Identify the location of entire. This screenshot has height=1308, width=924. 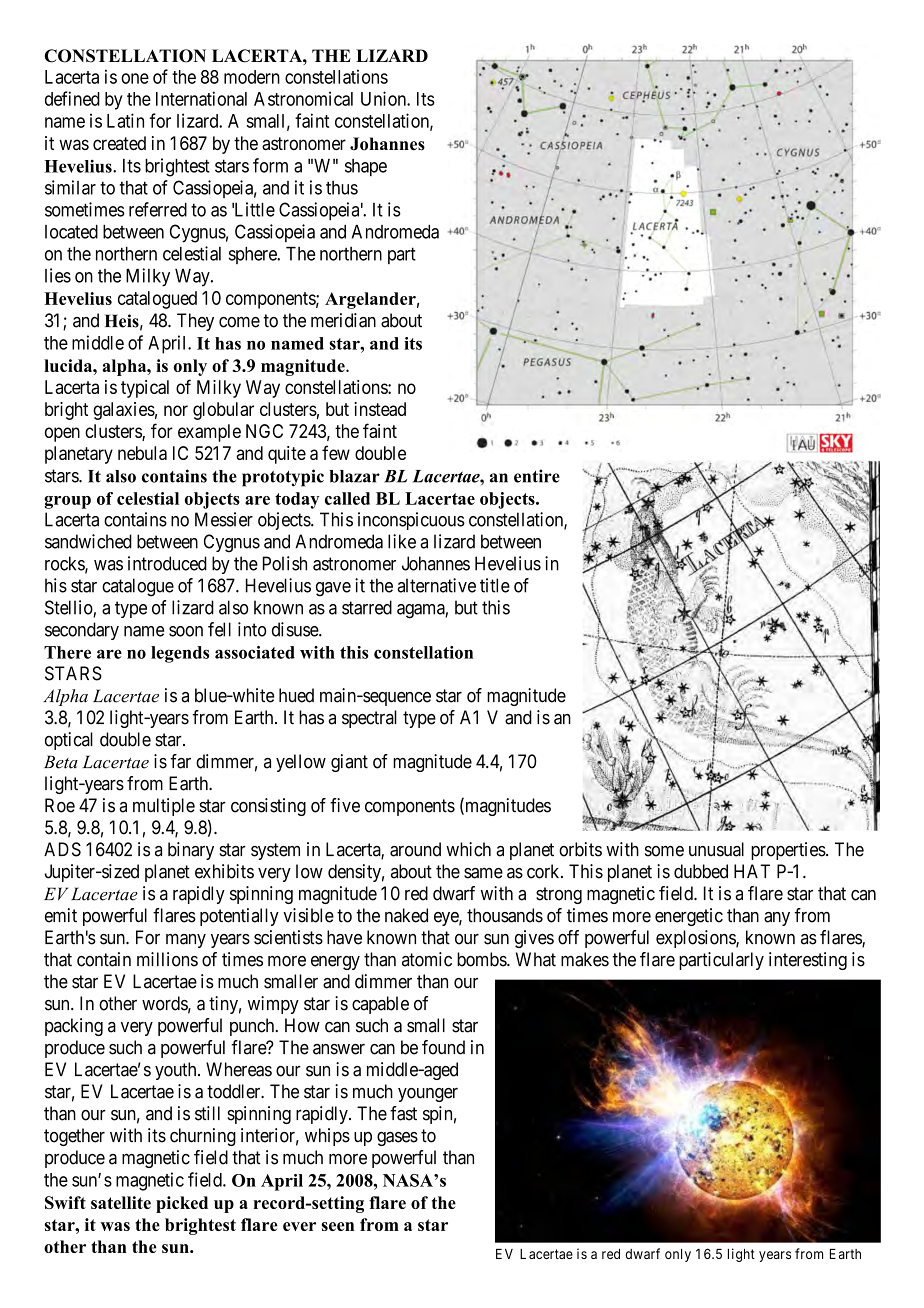
(537, 476).
